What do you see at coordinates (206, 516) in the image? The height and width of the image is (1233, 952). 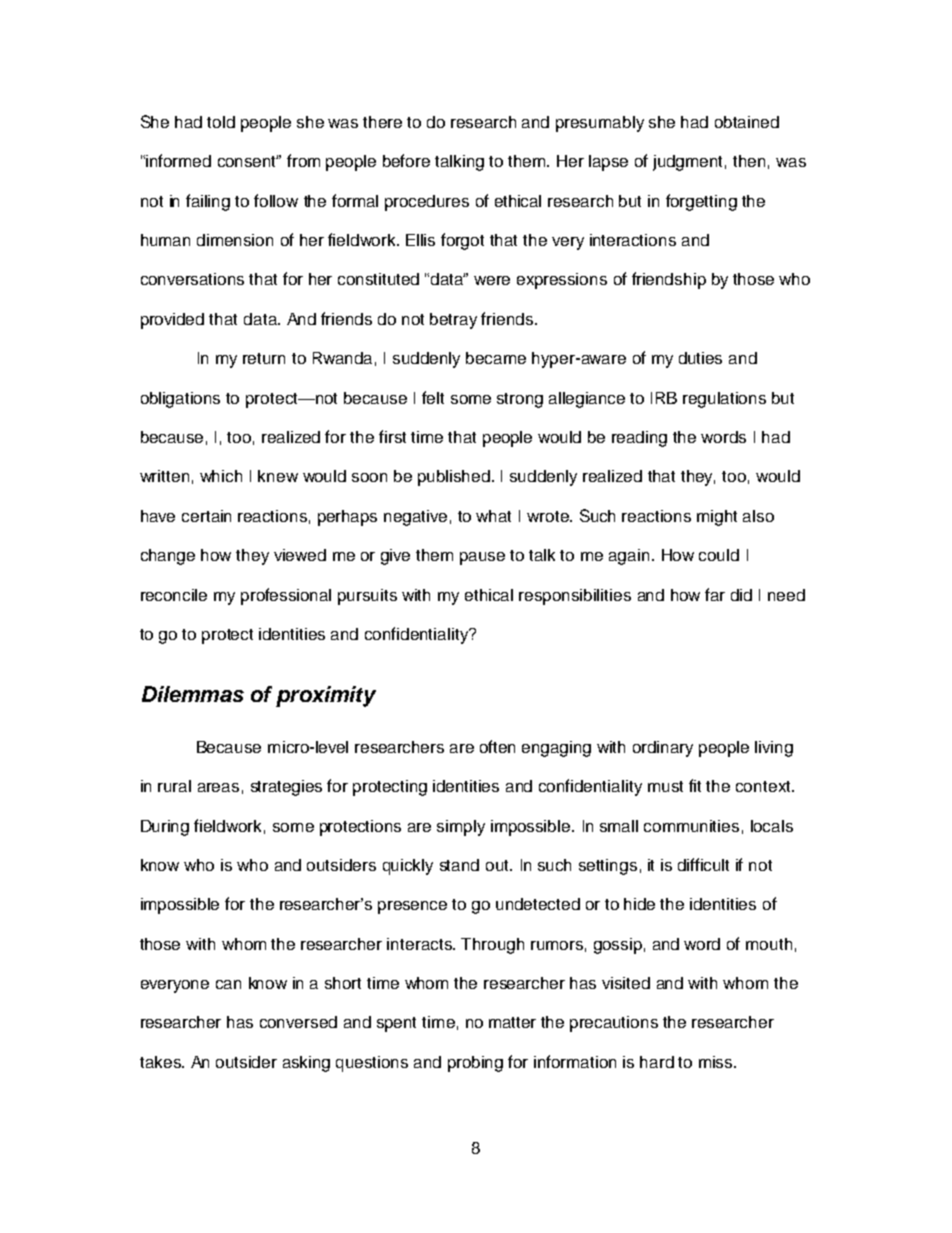 I see `certain` at bounding box center [206, 516].
